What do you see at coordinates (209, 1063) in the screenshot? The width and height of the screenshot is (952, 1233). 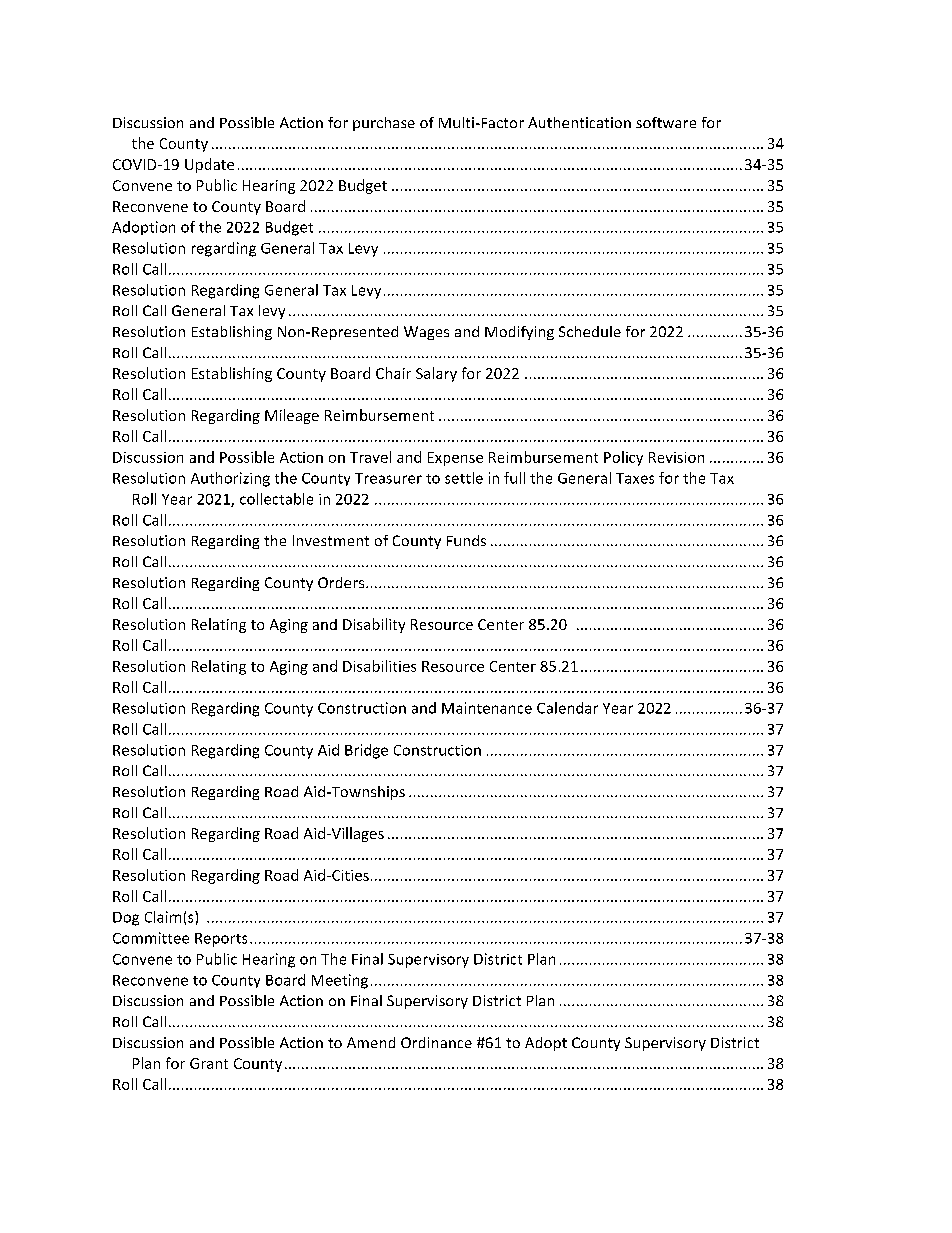 I see `Grant` at bounding box center [209, 1063].
